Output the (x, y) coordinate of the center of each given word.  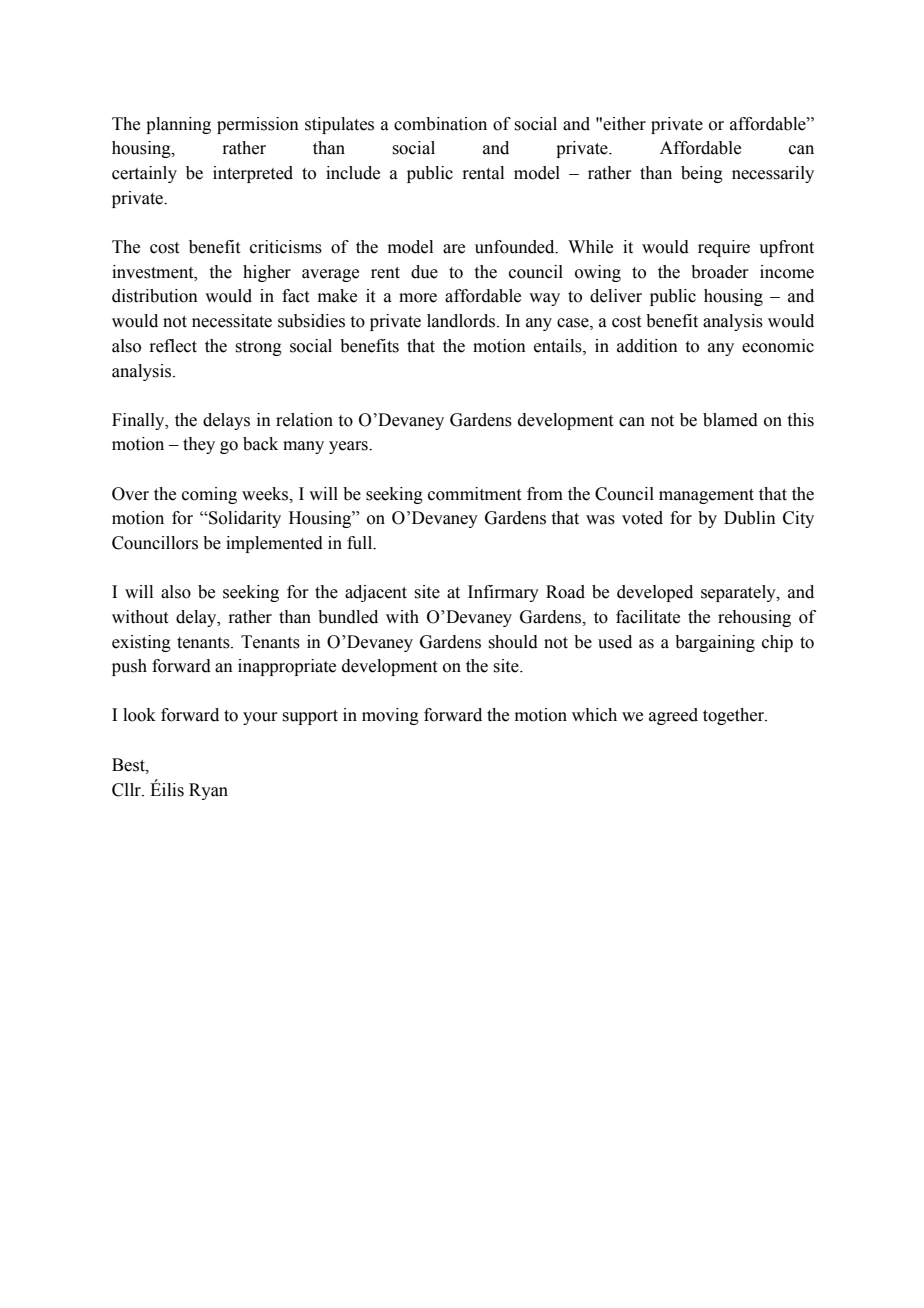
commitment (474, 494)
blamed (730, 420)
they (199, 445)
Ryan (208, 791)
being (702, 174)
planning (178, 125)
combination (440, 124)
